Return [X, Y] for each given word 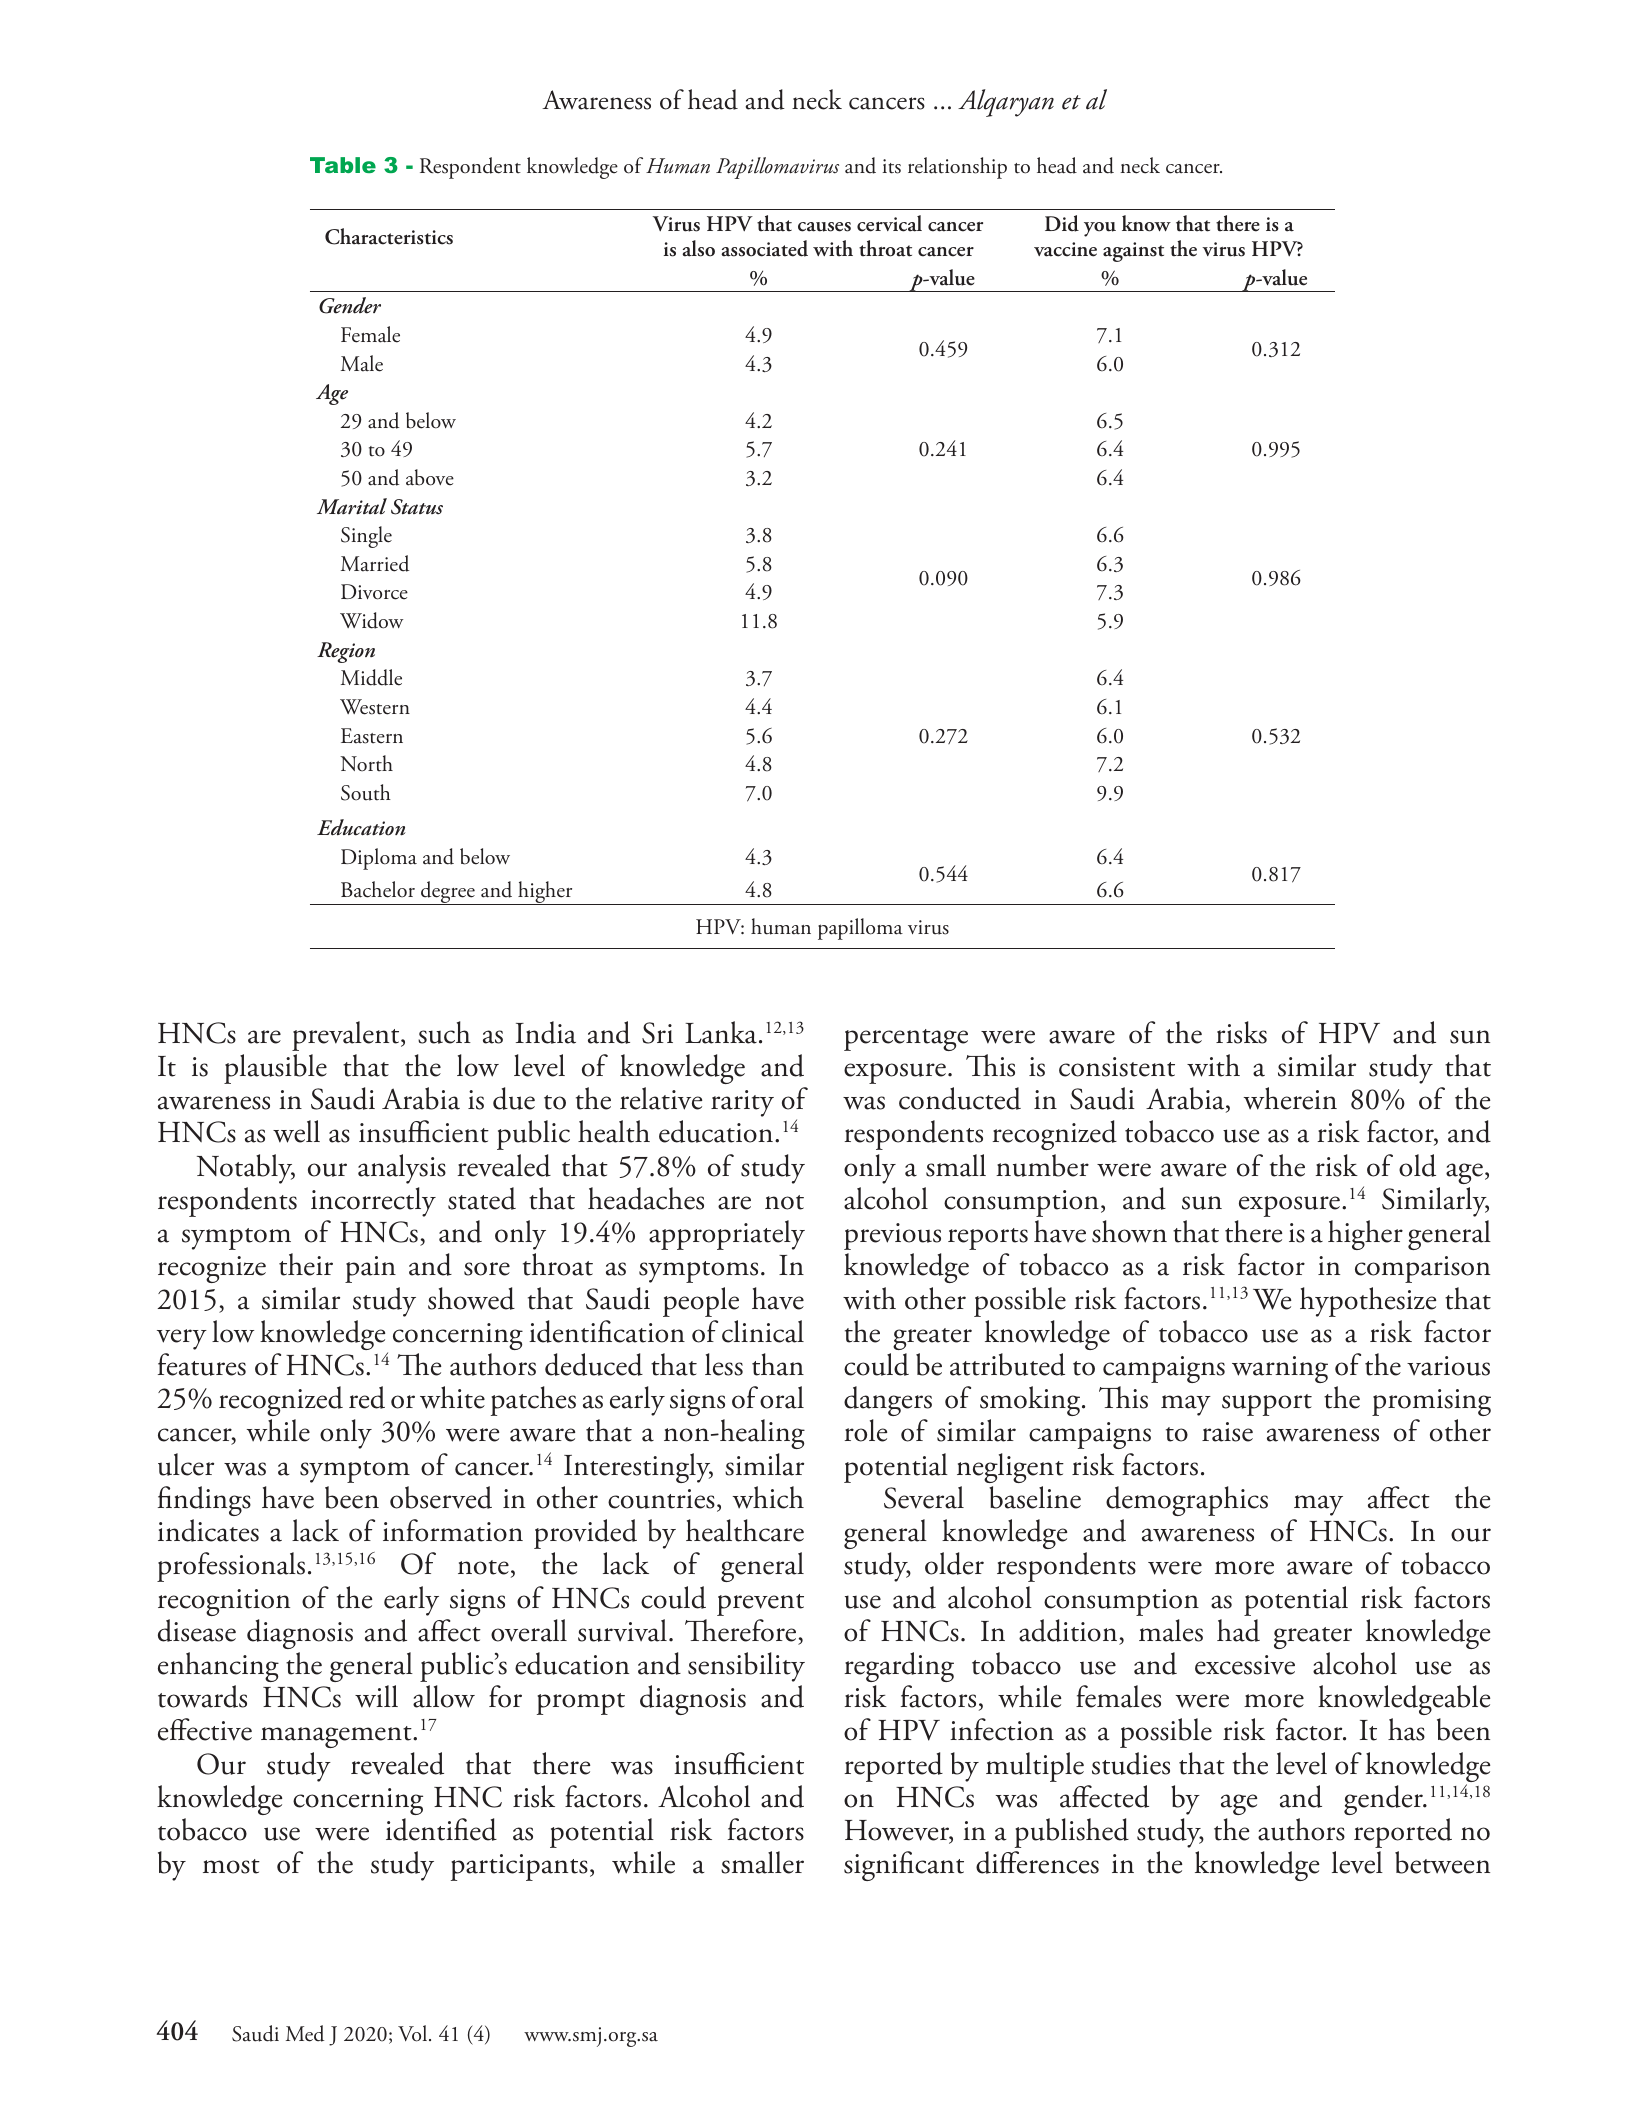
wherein [1290, 1098]
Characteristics [389, 236]
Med [305, 2033]
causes [824, 227]
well [296, 1131]
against [1133, 252]
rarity [742, 1103]
